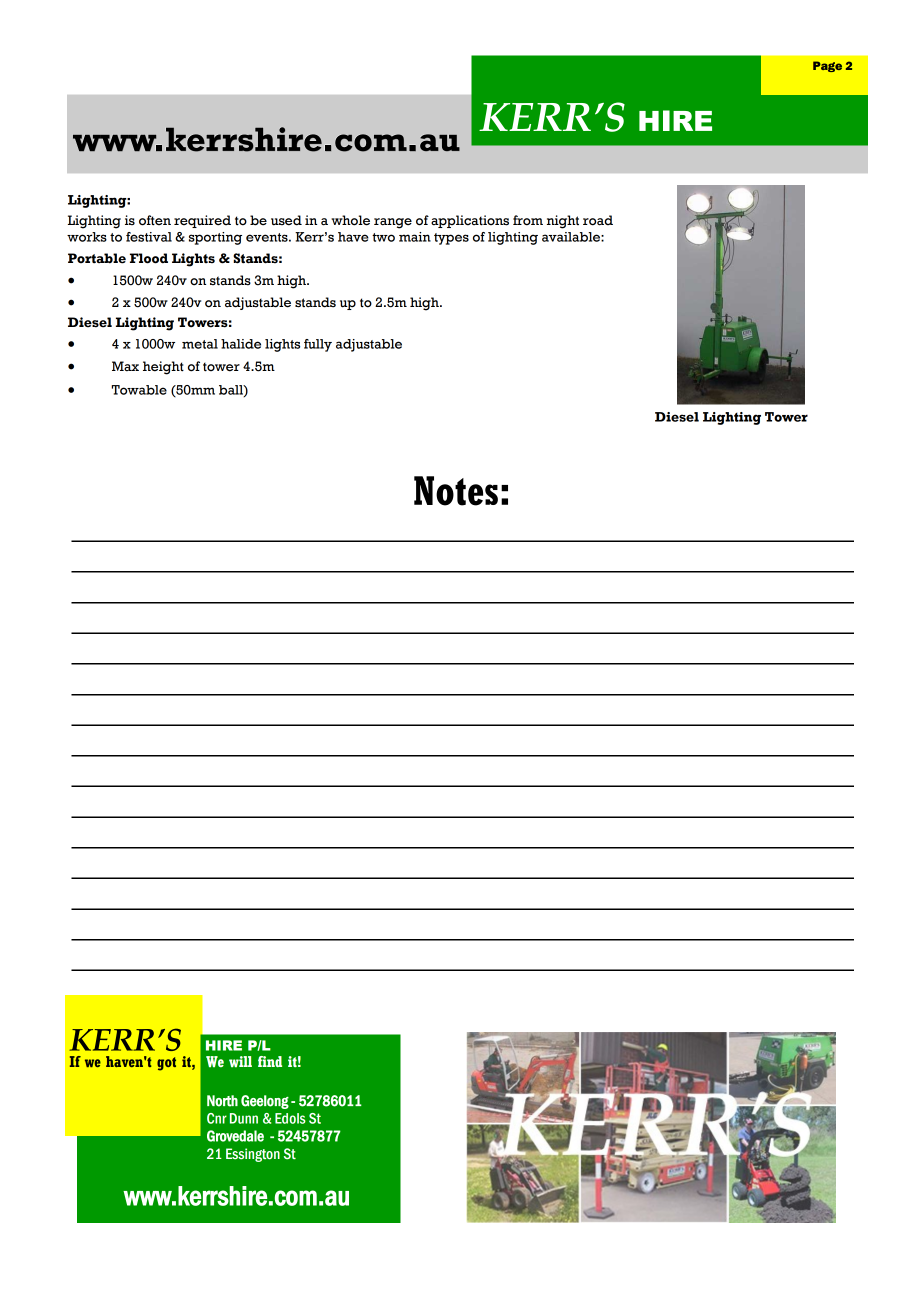 The height and width of the screenshot is (1308, 924). I want to click on applications, so click(470, 221).
